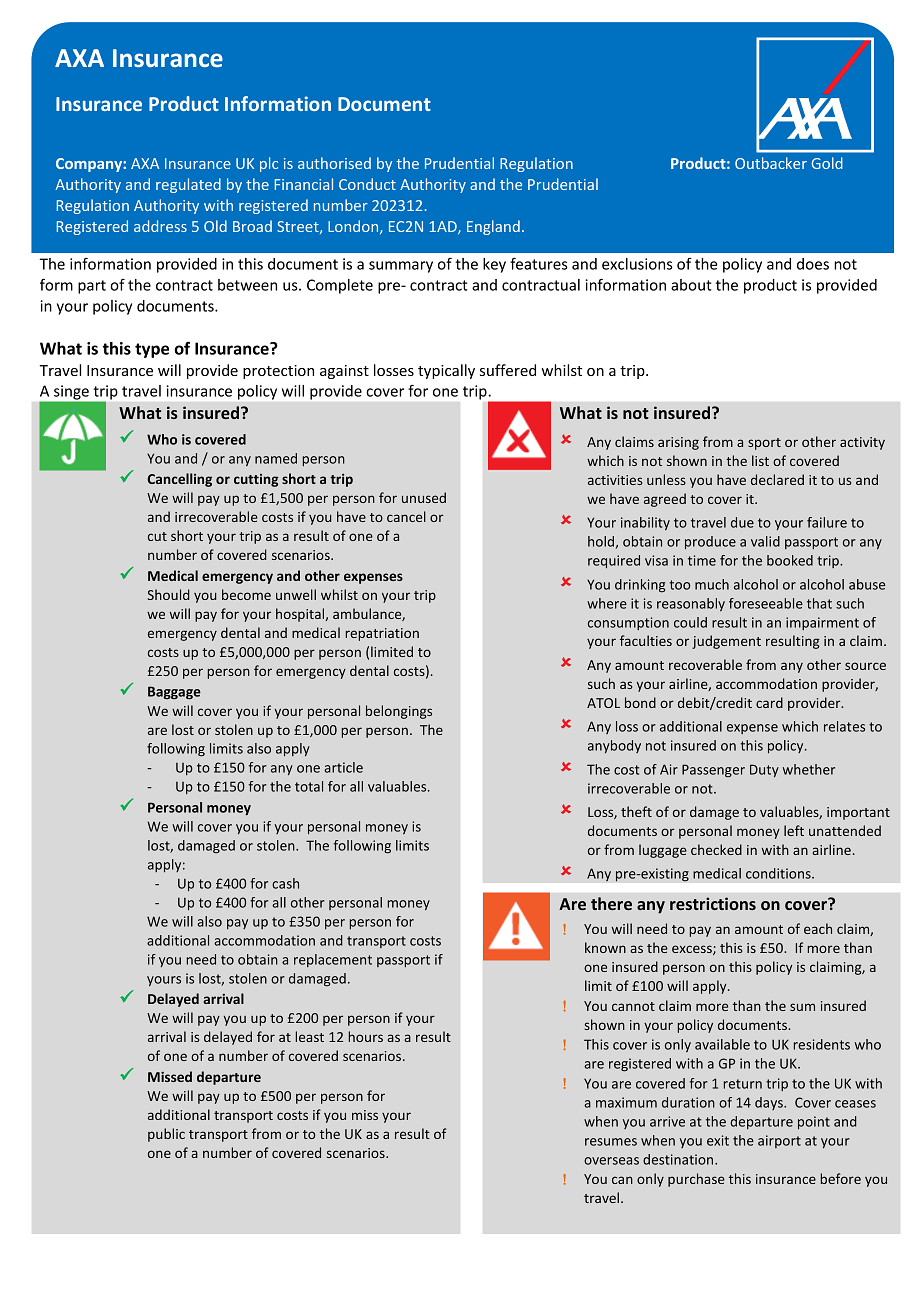 Image resolution: width=924 pixels, height=1308 pixels. What do you see at coordinates (166, 1135) in the page?
I see `public` at bounding box center [166, 1135].
